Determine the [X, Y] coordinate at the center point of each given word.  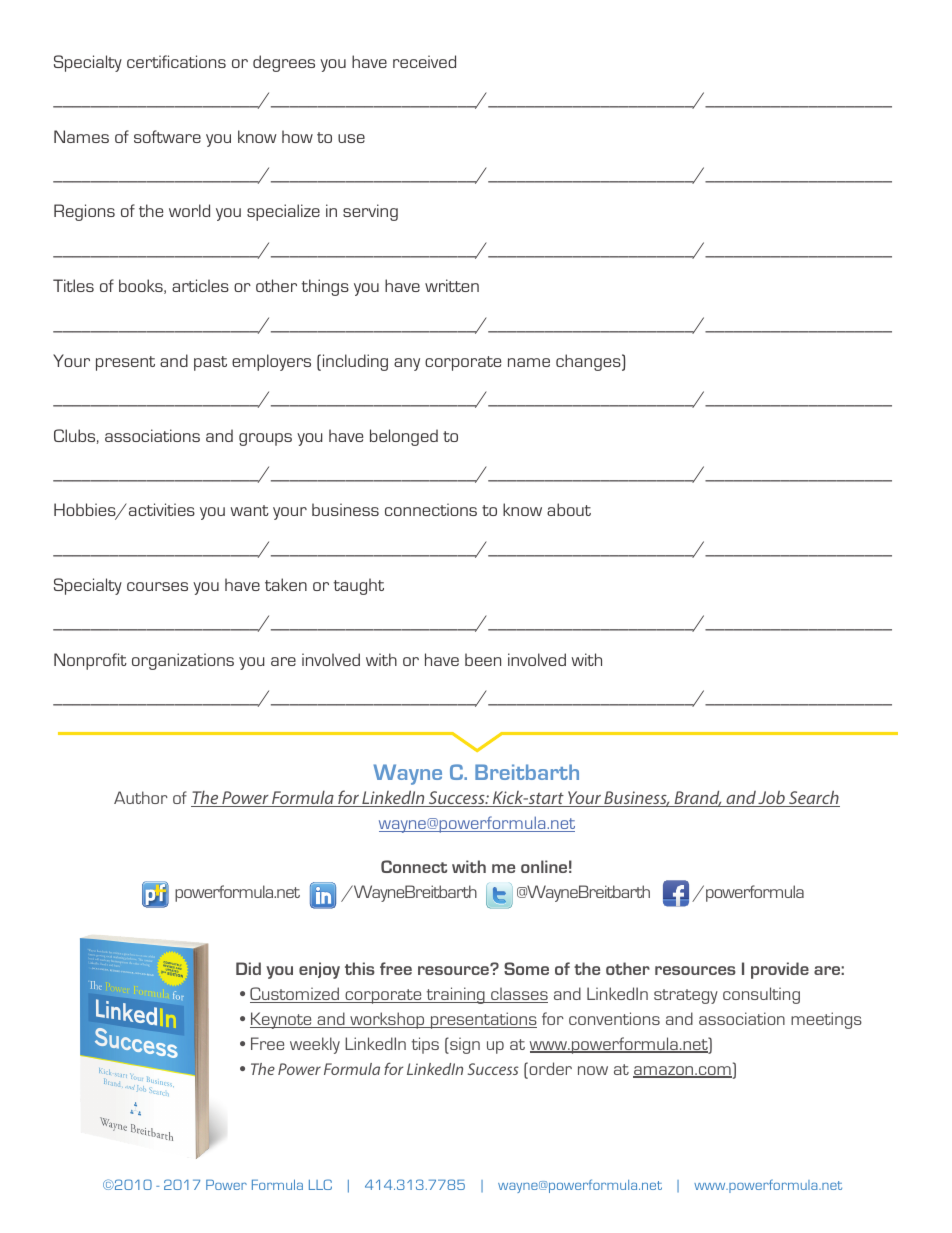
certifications [176, 61]
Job [772, 799]
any [407, 364]
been [483, 659]
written [452, 285]
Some [526, 968]
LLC [320, 1184]
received [424, 61]
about [569, 509]
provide [780, 970]
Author [141, 797]
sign [464, 1045]
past [210, 363]
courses [157, 586]
